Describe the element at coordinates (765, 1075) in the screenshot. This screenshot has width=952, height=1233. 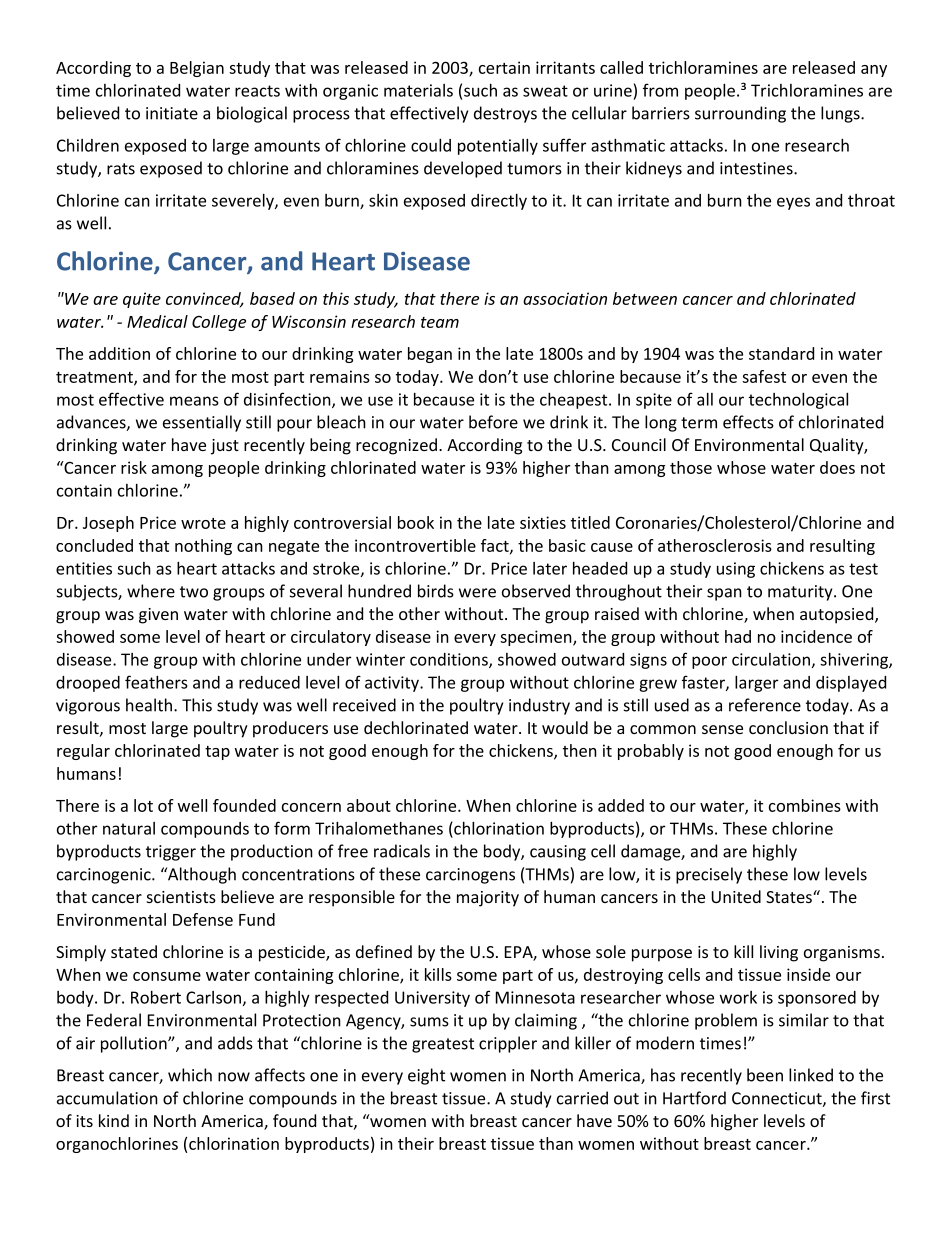
I see `been` at that location.
